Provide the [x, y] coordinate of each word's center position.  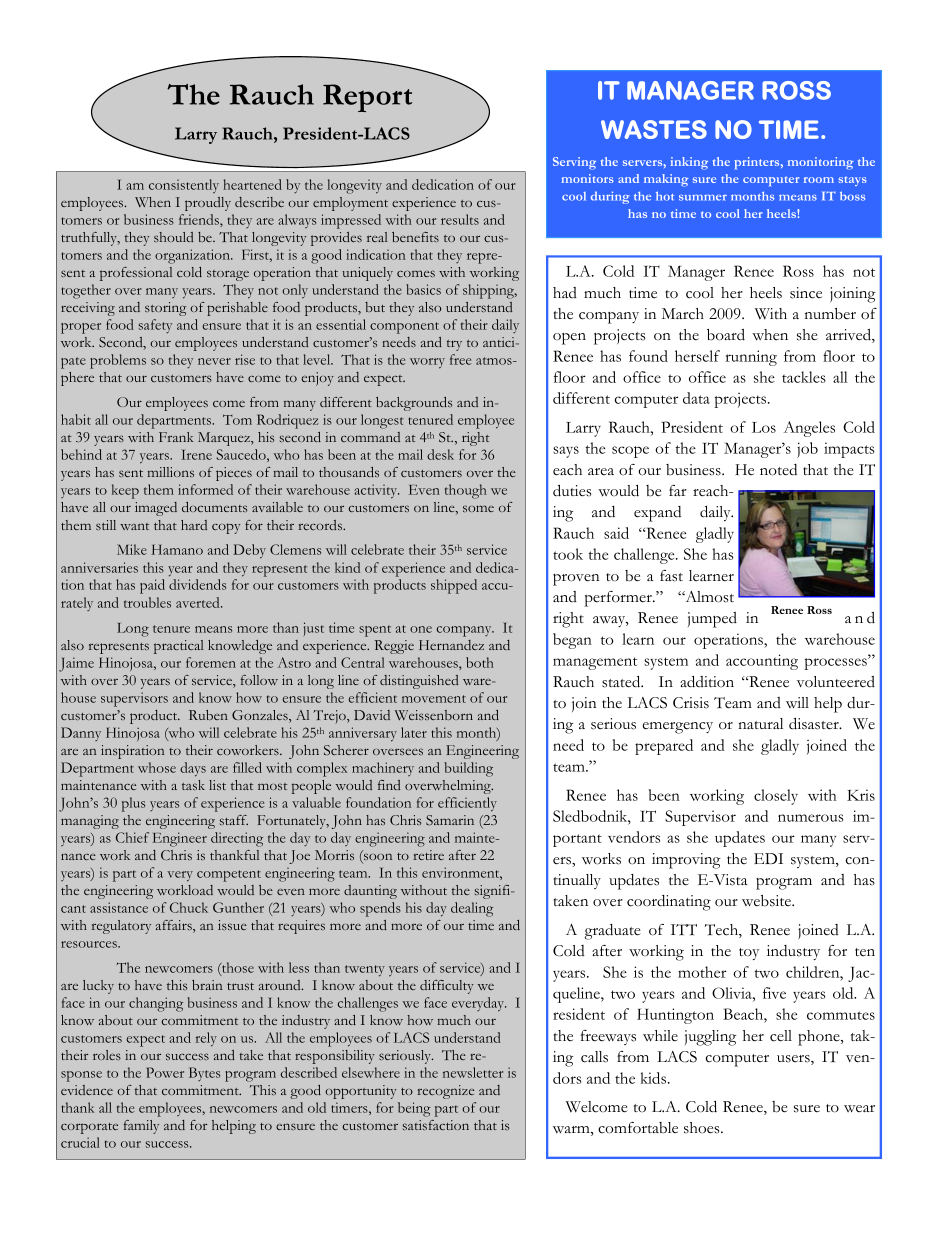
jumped [712, 620]
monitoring [820, 163]
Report [367, 98]
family [141, 1127]
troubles [147, 602]
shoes [703, 1128]
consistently [184, 186]
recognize [445, 1092]
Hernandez [451, 645]
